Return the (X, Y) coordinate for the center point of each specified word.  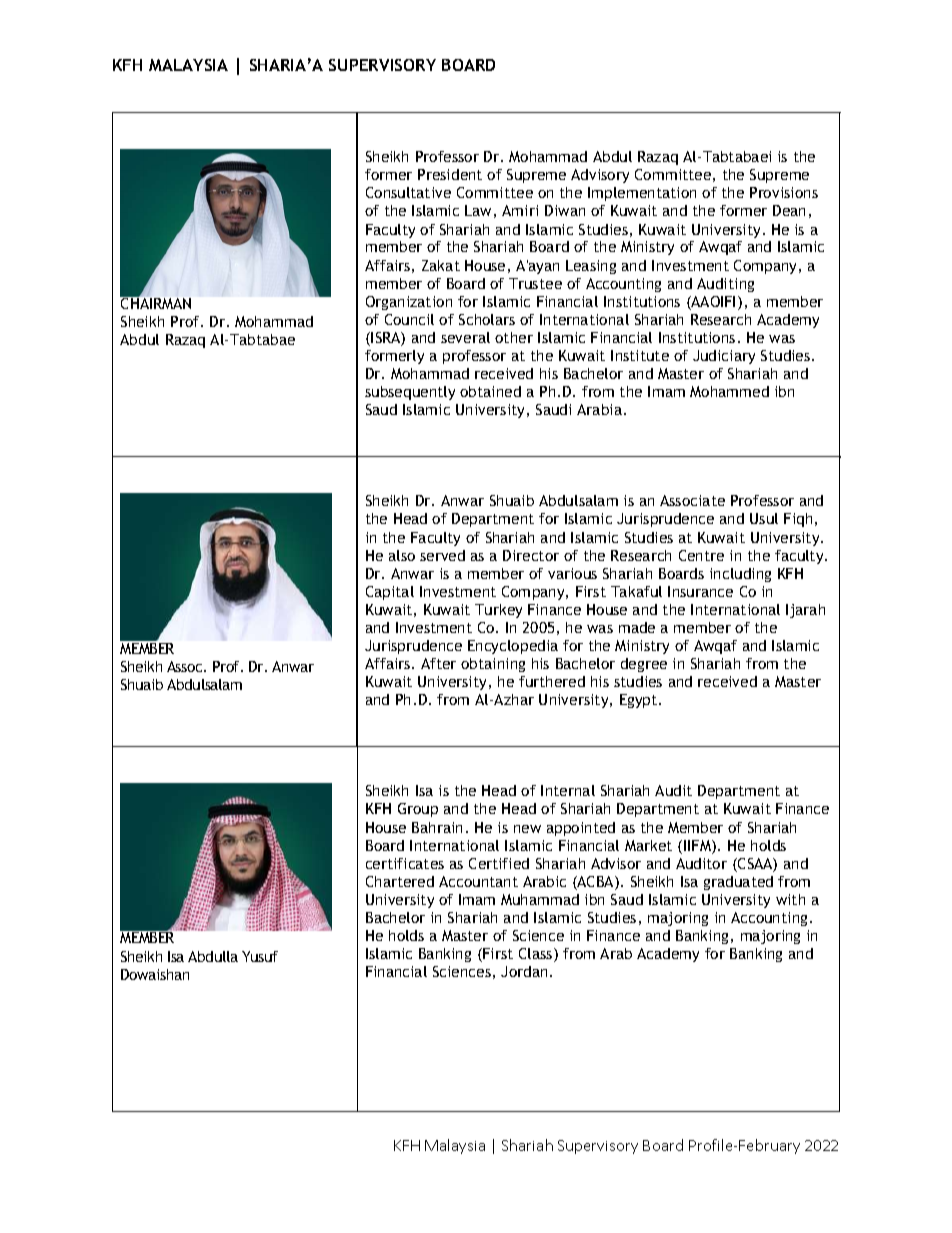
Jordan (524, 971)
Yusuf (260, 956)
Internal (568, 790)
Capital (390, 593)
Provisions (784, 192)
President (450, 174)
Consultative (408, 192)
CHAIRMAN (155, 302)
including (740, 575)
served (442, 555)
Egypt (640, 701)
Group (418, 810)
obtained (490, 391)
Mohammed (729, 391)
